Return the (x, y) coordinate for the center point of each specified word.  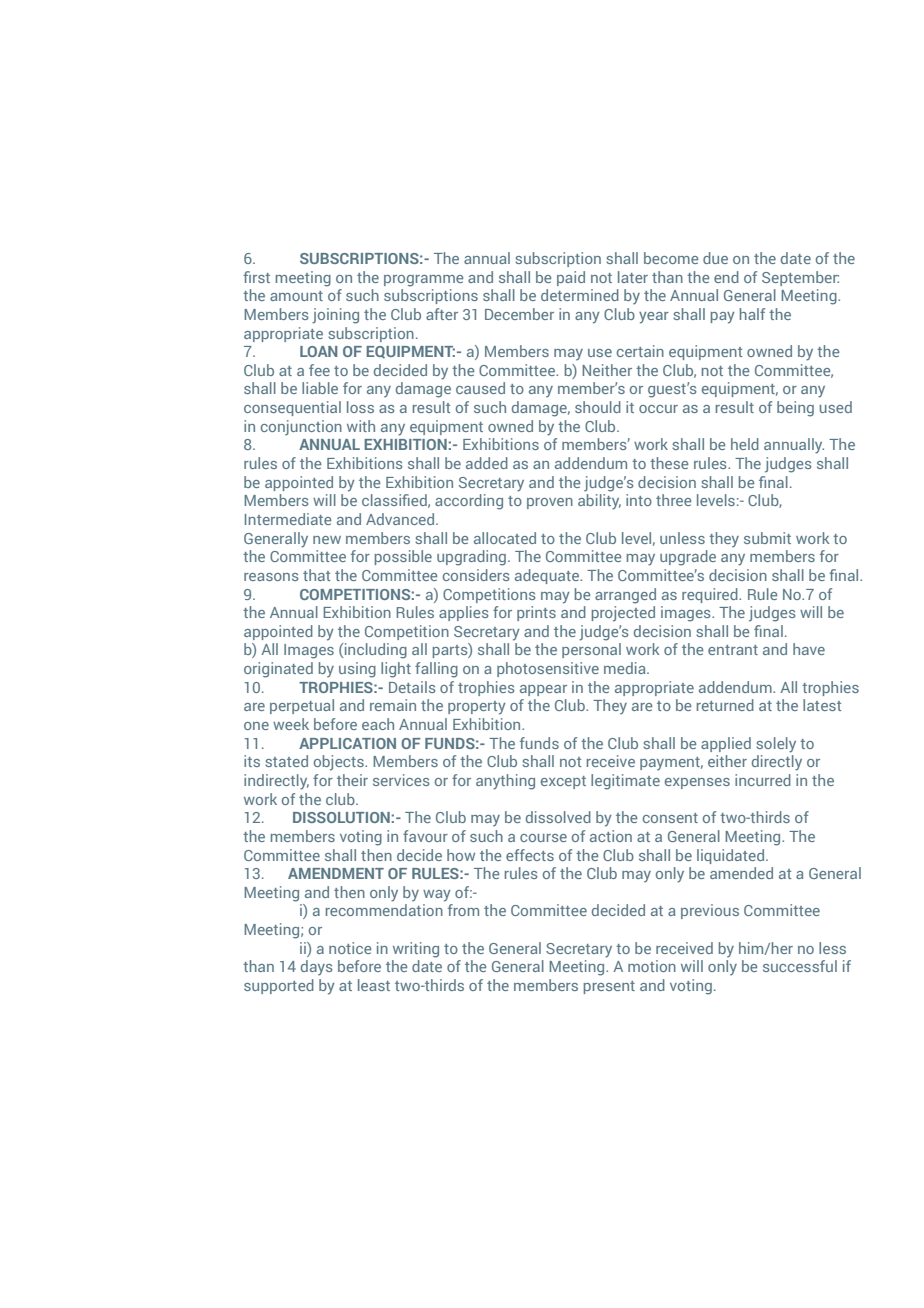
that (316, 575)
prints (536, 613)
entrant (733, 650)
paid (571, 278)
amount (296, 296)
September (800, 278)
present (609, 987)
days (317, 968)
